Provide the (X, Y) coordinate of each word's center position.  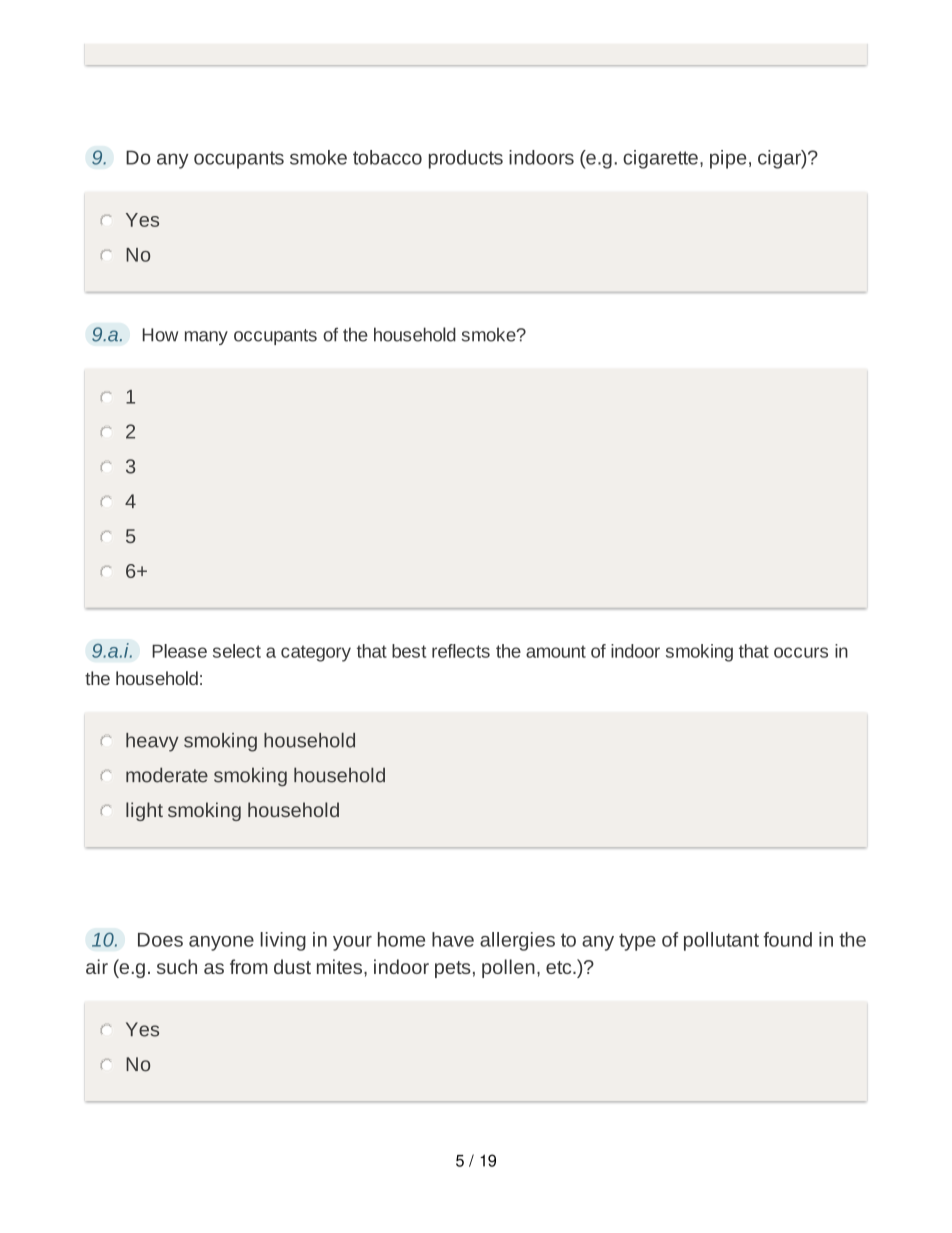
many (206, 338)
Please (179, 651)
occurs (801, 652)
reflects (461, 651)
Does (160, 940)
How (160, 335)
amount (556, 651)
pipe (728, 159)
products (466, 159)
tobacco (387, 157)
